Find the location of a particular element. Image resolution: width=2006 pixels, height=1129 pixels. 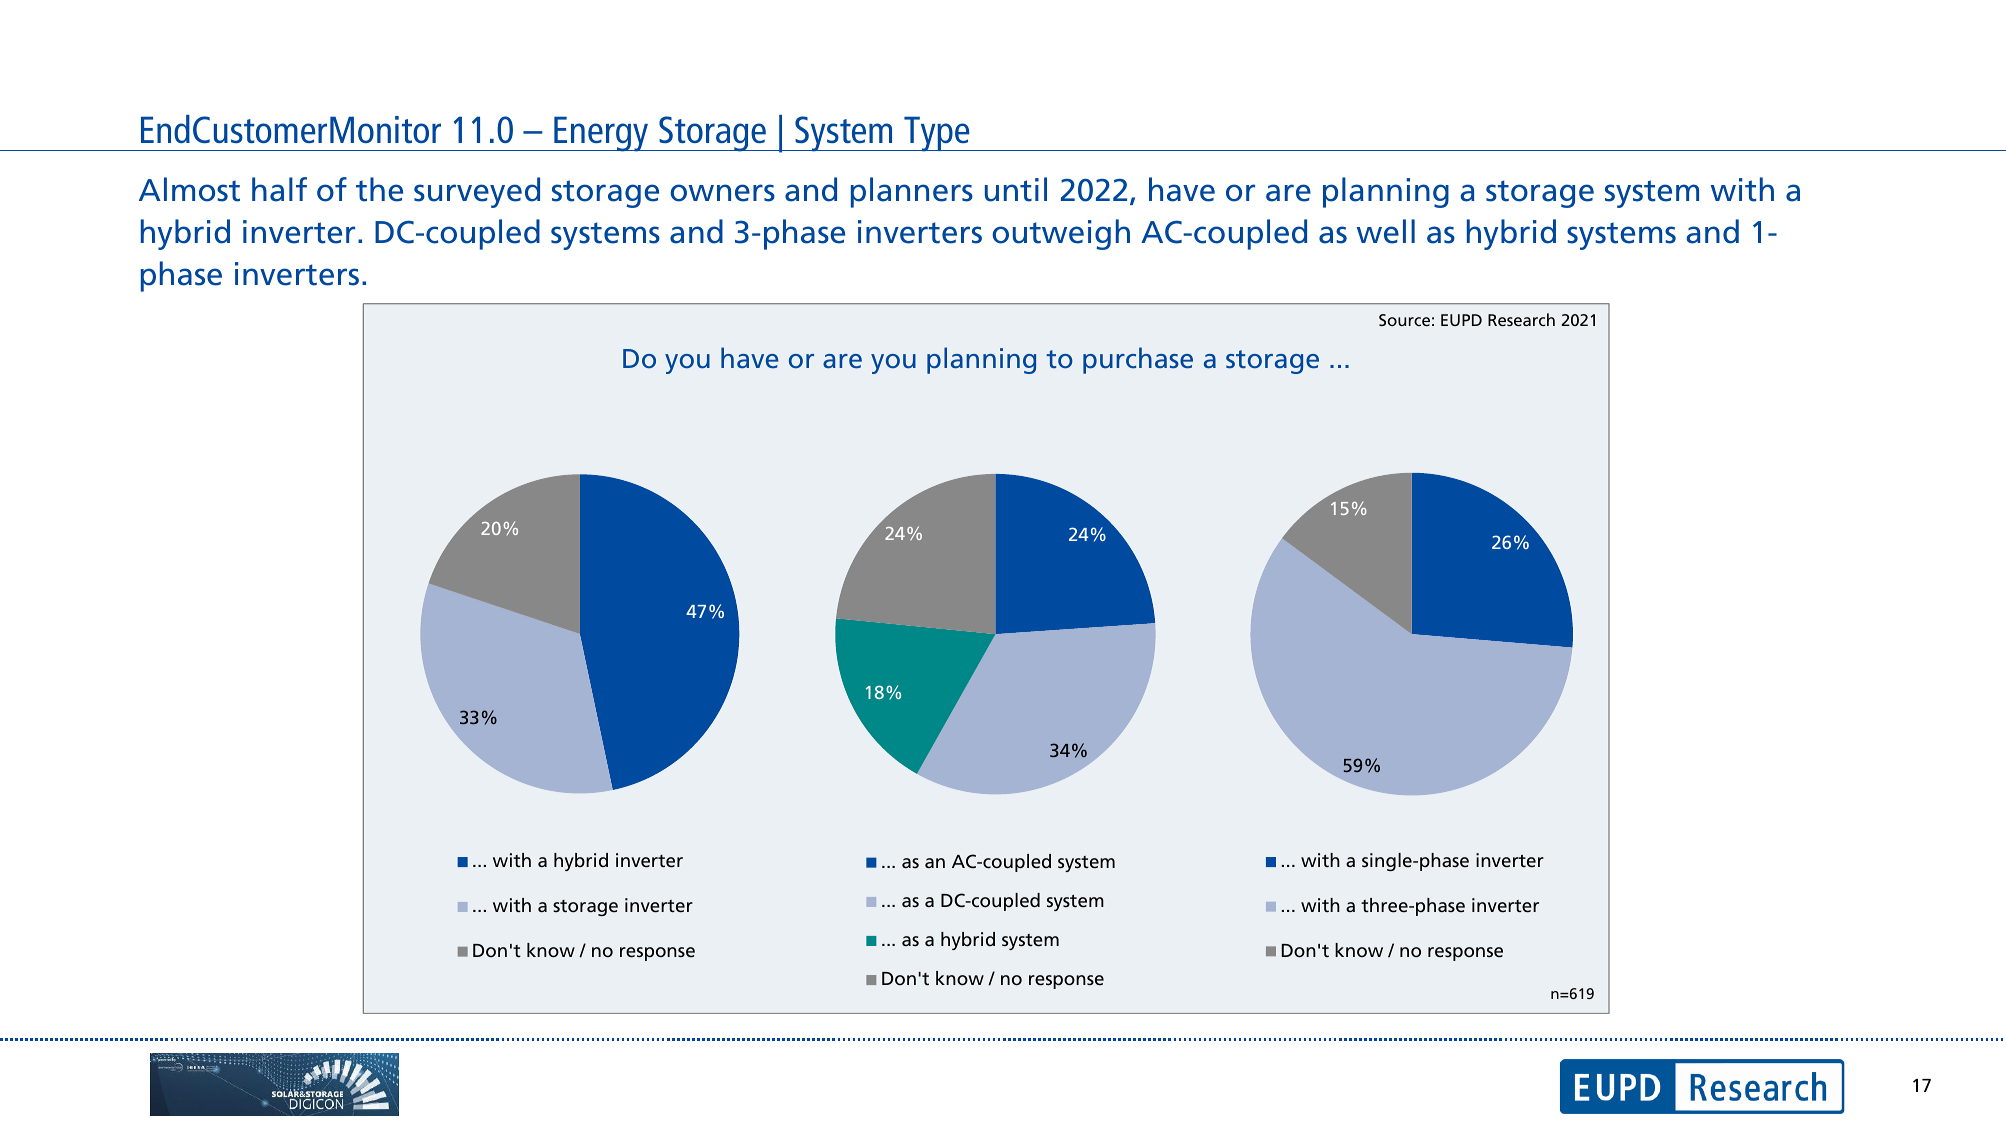

purchase is located at coordinates (1138, 360).
